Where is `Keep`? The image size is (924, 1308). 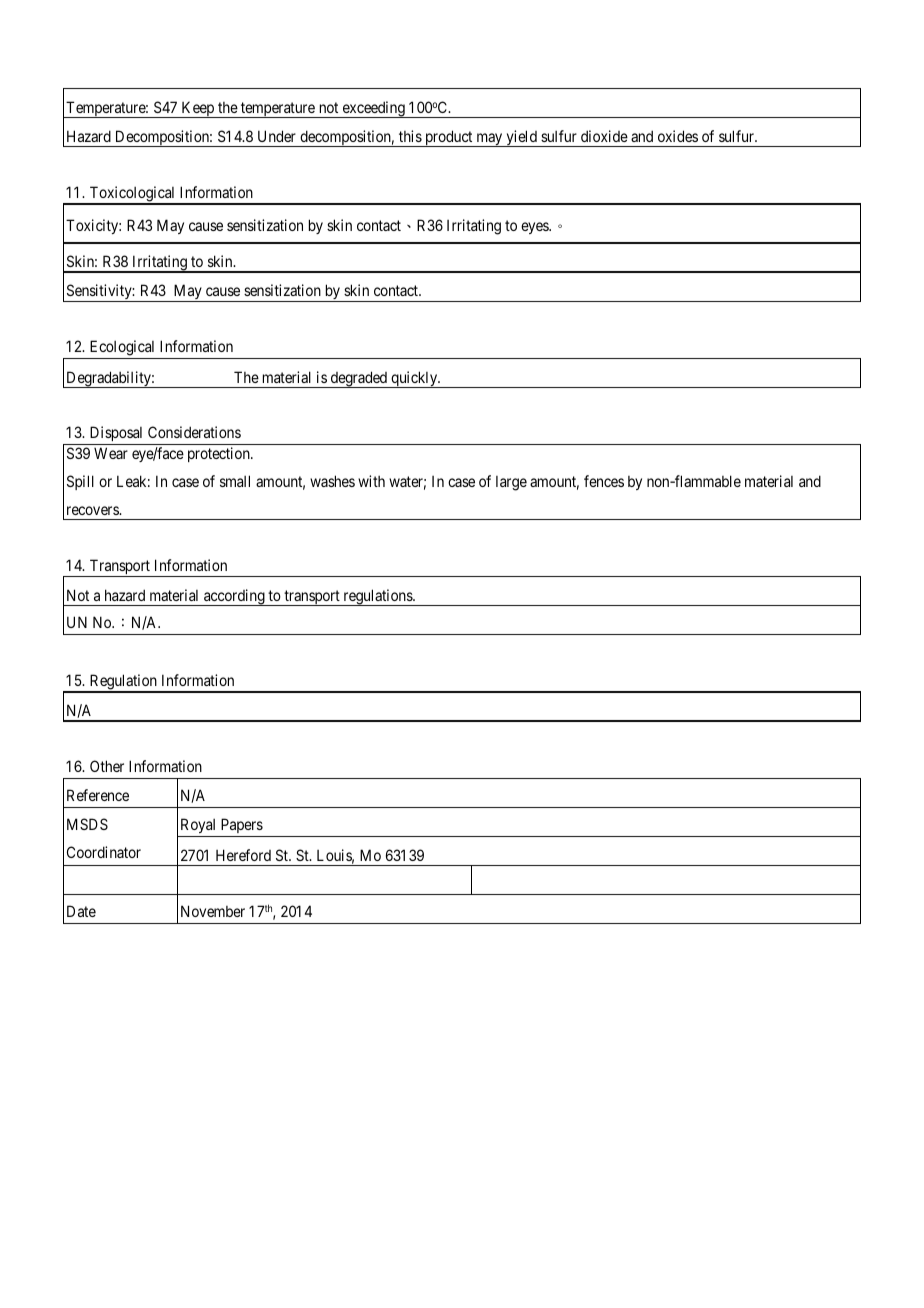
Keep is located at coordinates (198, 109).
